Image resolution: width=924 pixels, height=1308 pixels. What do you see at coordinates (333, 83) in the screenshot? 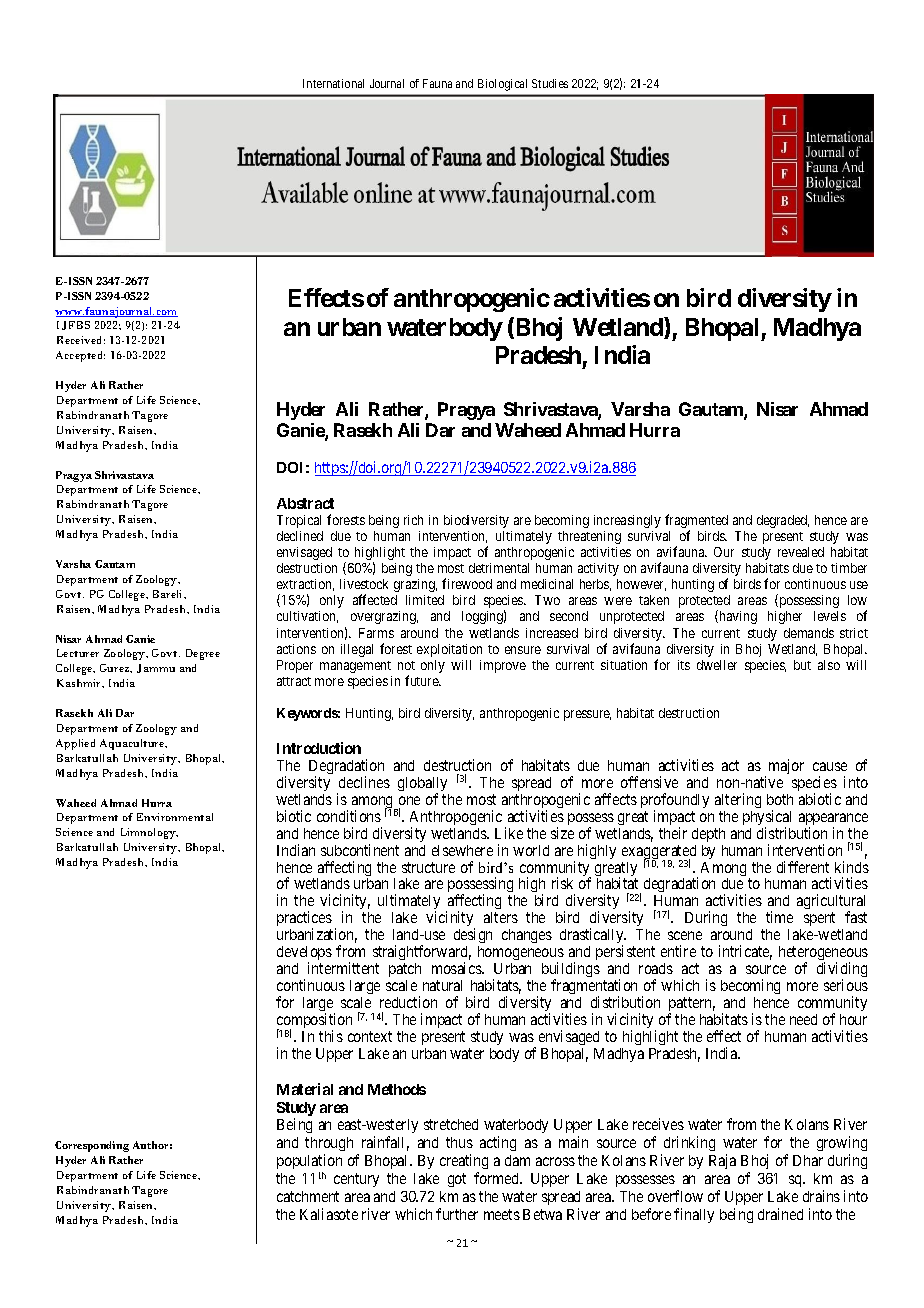
I see `International` at bounding box center [333, 83].
